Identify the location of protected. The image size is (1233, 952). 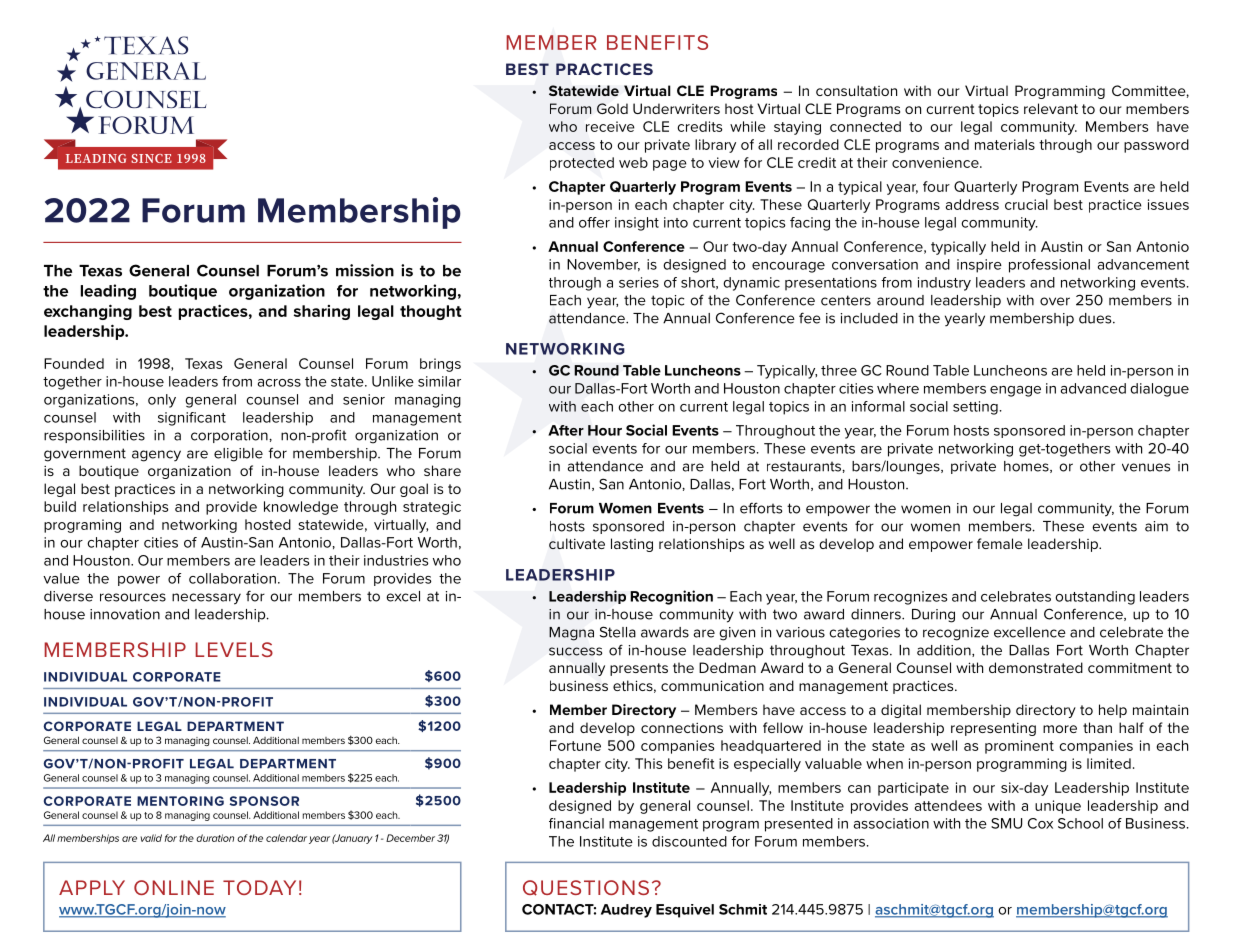
(582, 164).
